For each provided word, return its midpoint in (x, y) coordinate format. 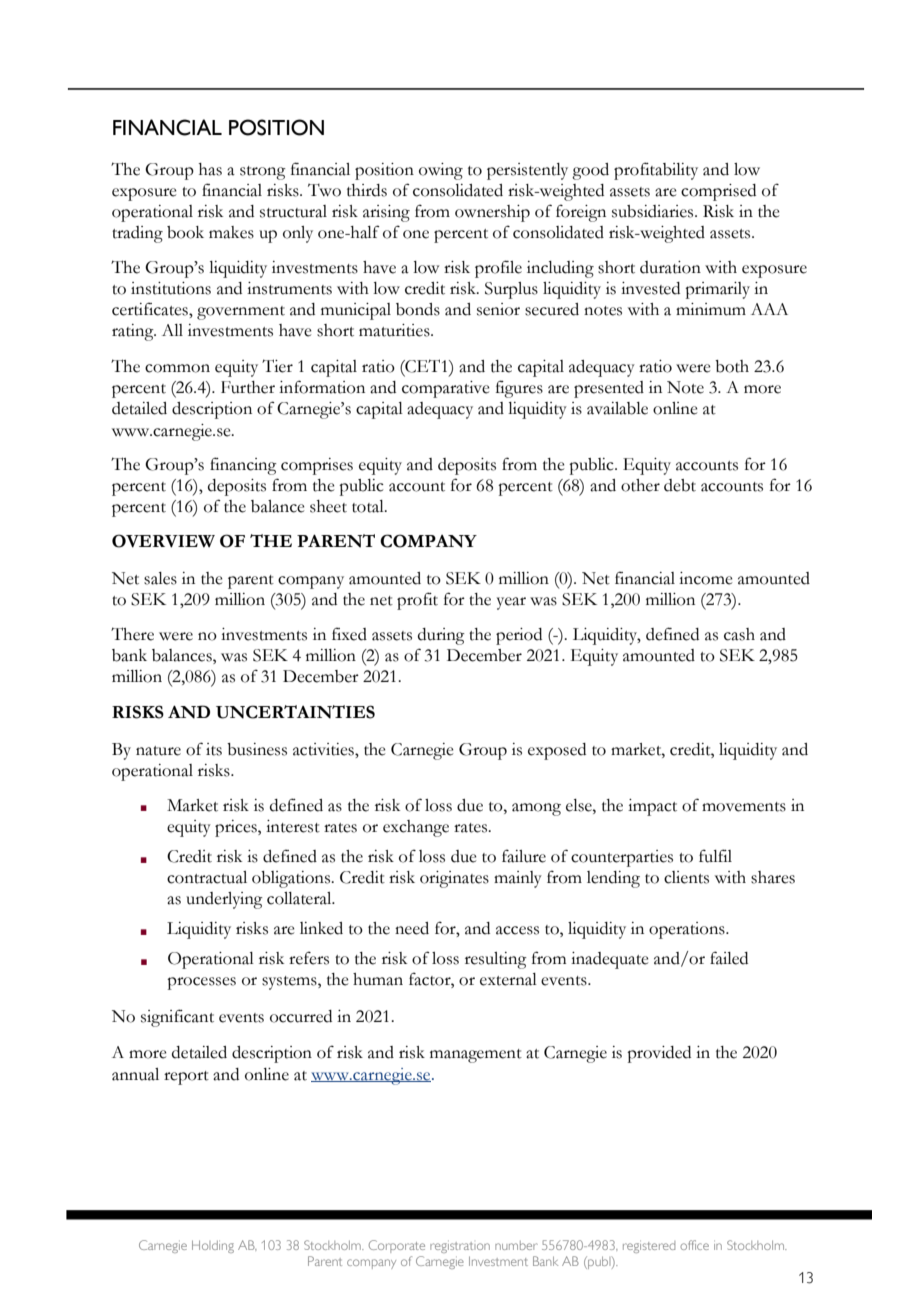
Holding (213, 1246)
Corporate (397, 1246)
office (694, 1245)
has (210, 169)
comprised (718, 192)
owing (441, 171)
